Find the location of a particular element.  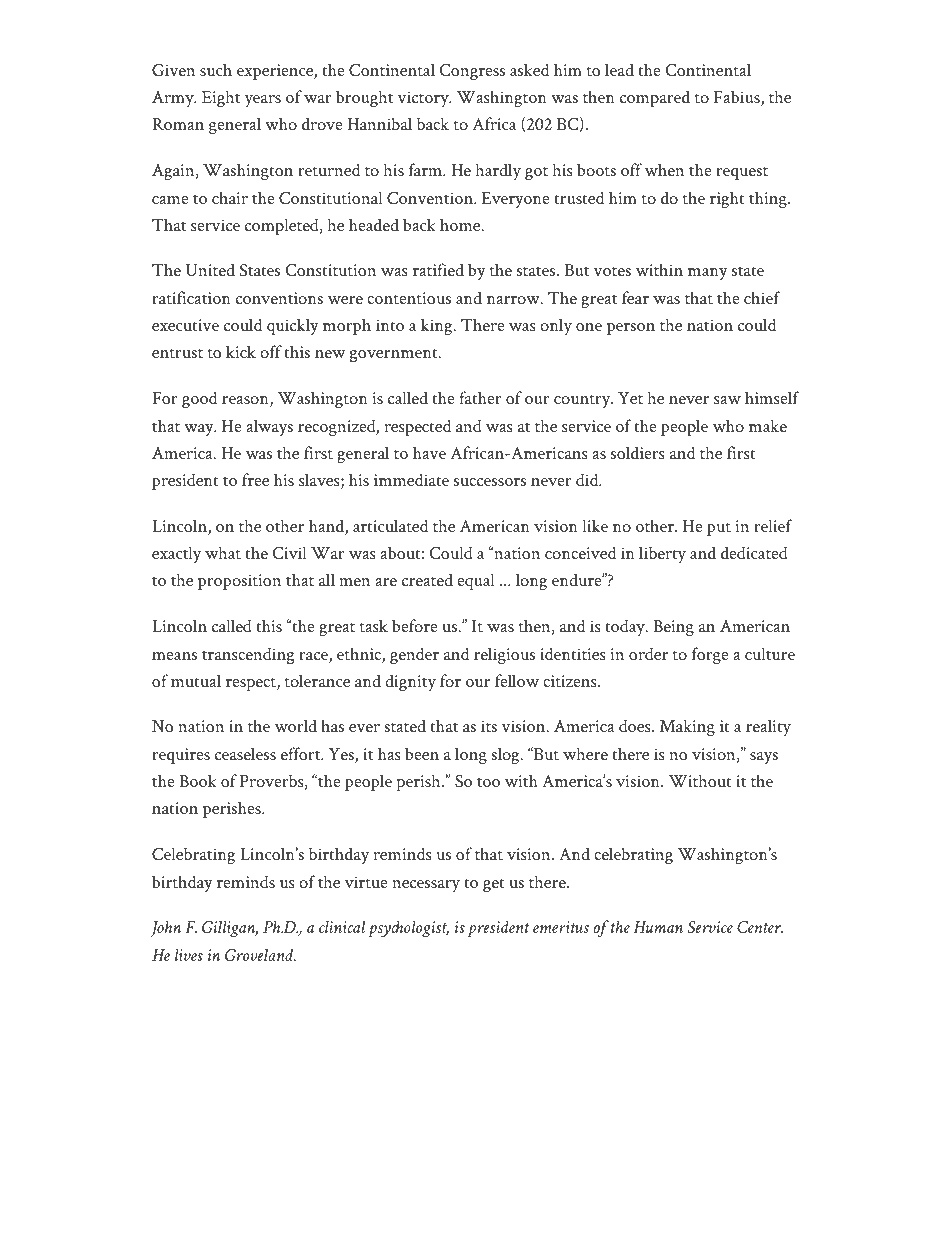

its is located at coordinates (489, 726).
